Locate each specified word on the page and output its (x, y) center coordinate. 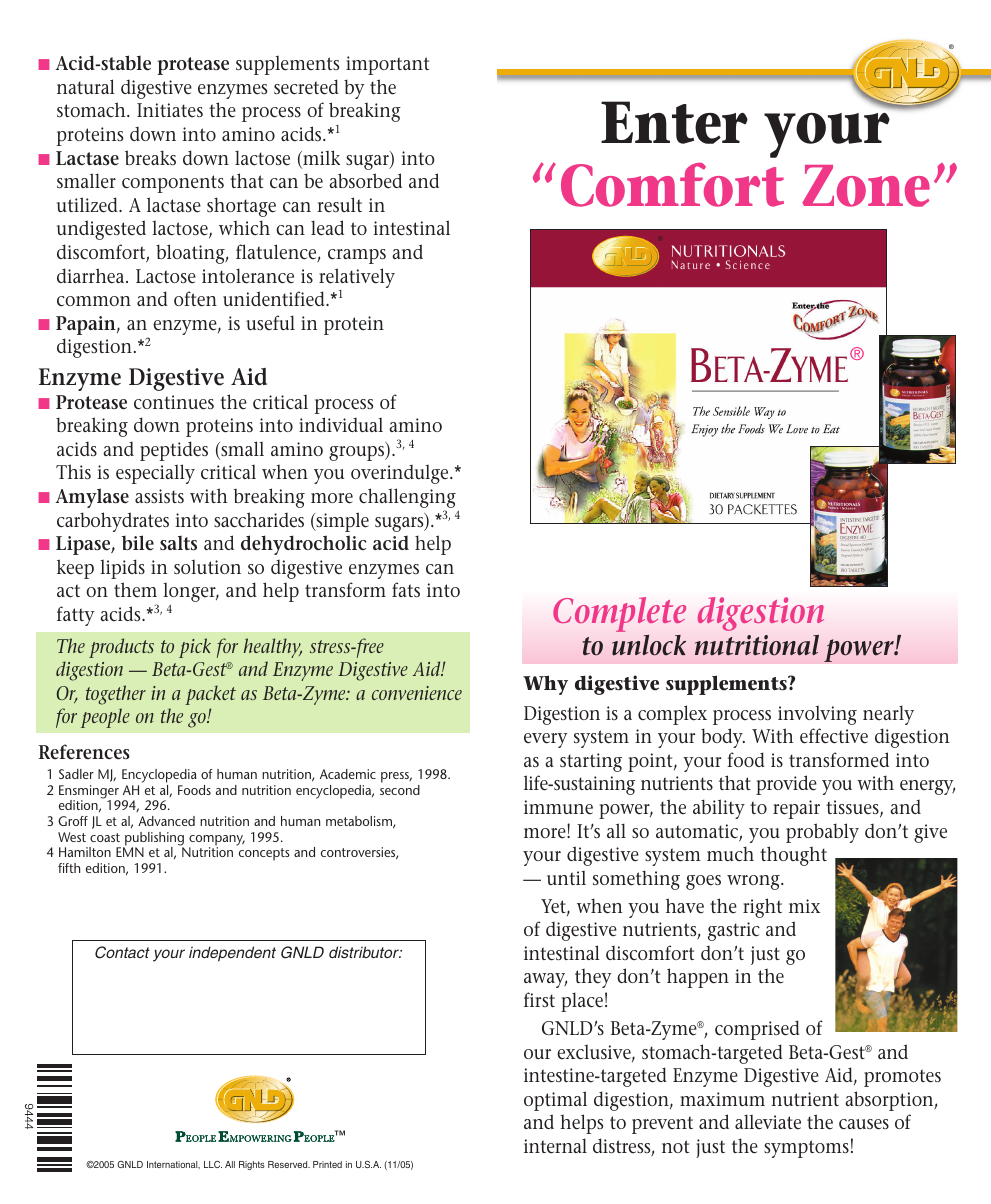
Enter (674, 122)
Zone (866, 186)
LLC (213, 1164)
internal (555, 1146)
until (566, 878)
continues (174, 402)
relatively (357, 278)
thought (793, 856)
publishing (153, 840)
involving (817, 715)
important (387, 65)
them (135, 590)
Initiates (170, 110)
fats (406, 589)
